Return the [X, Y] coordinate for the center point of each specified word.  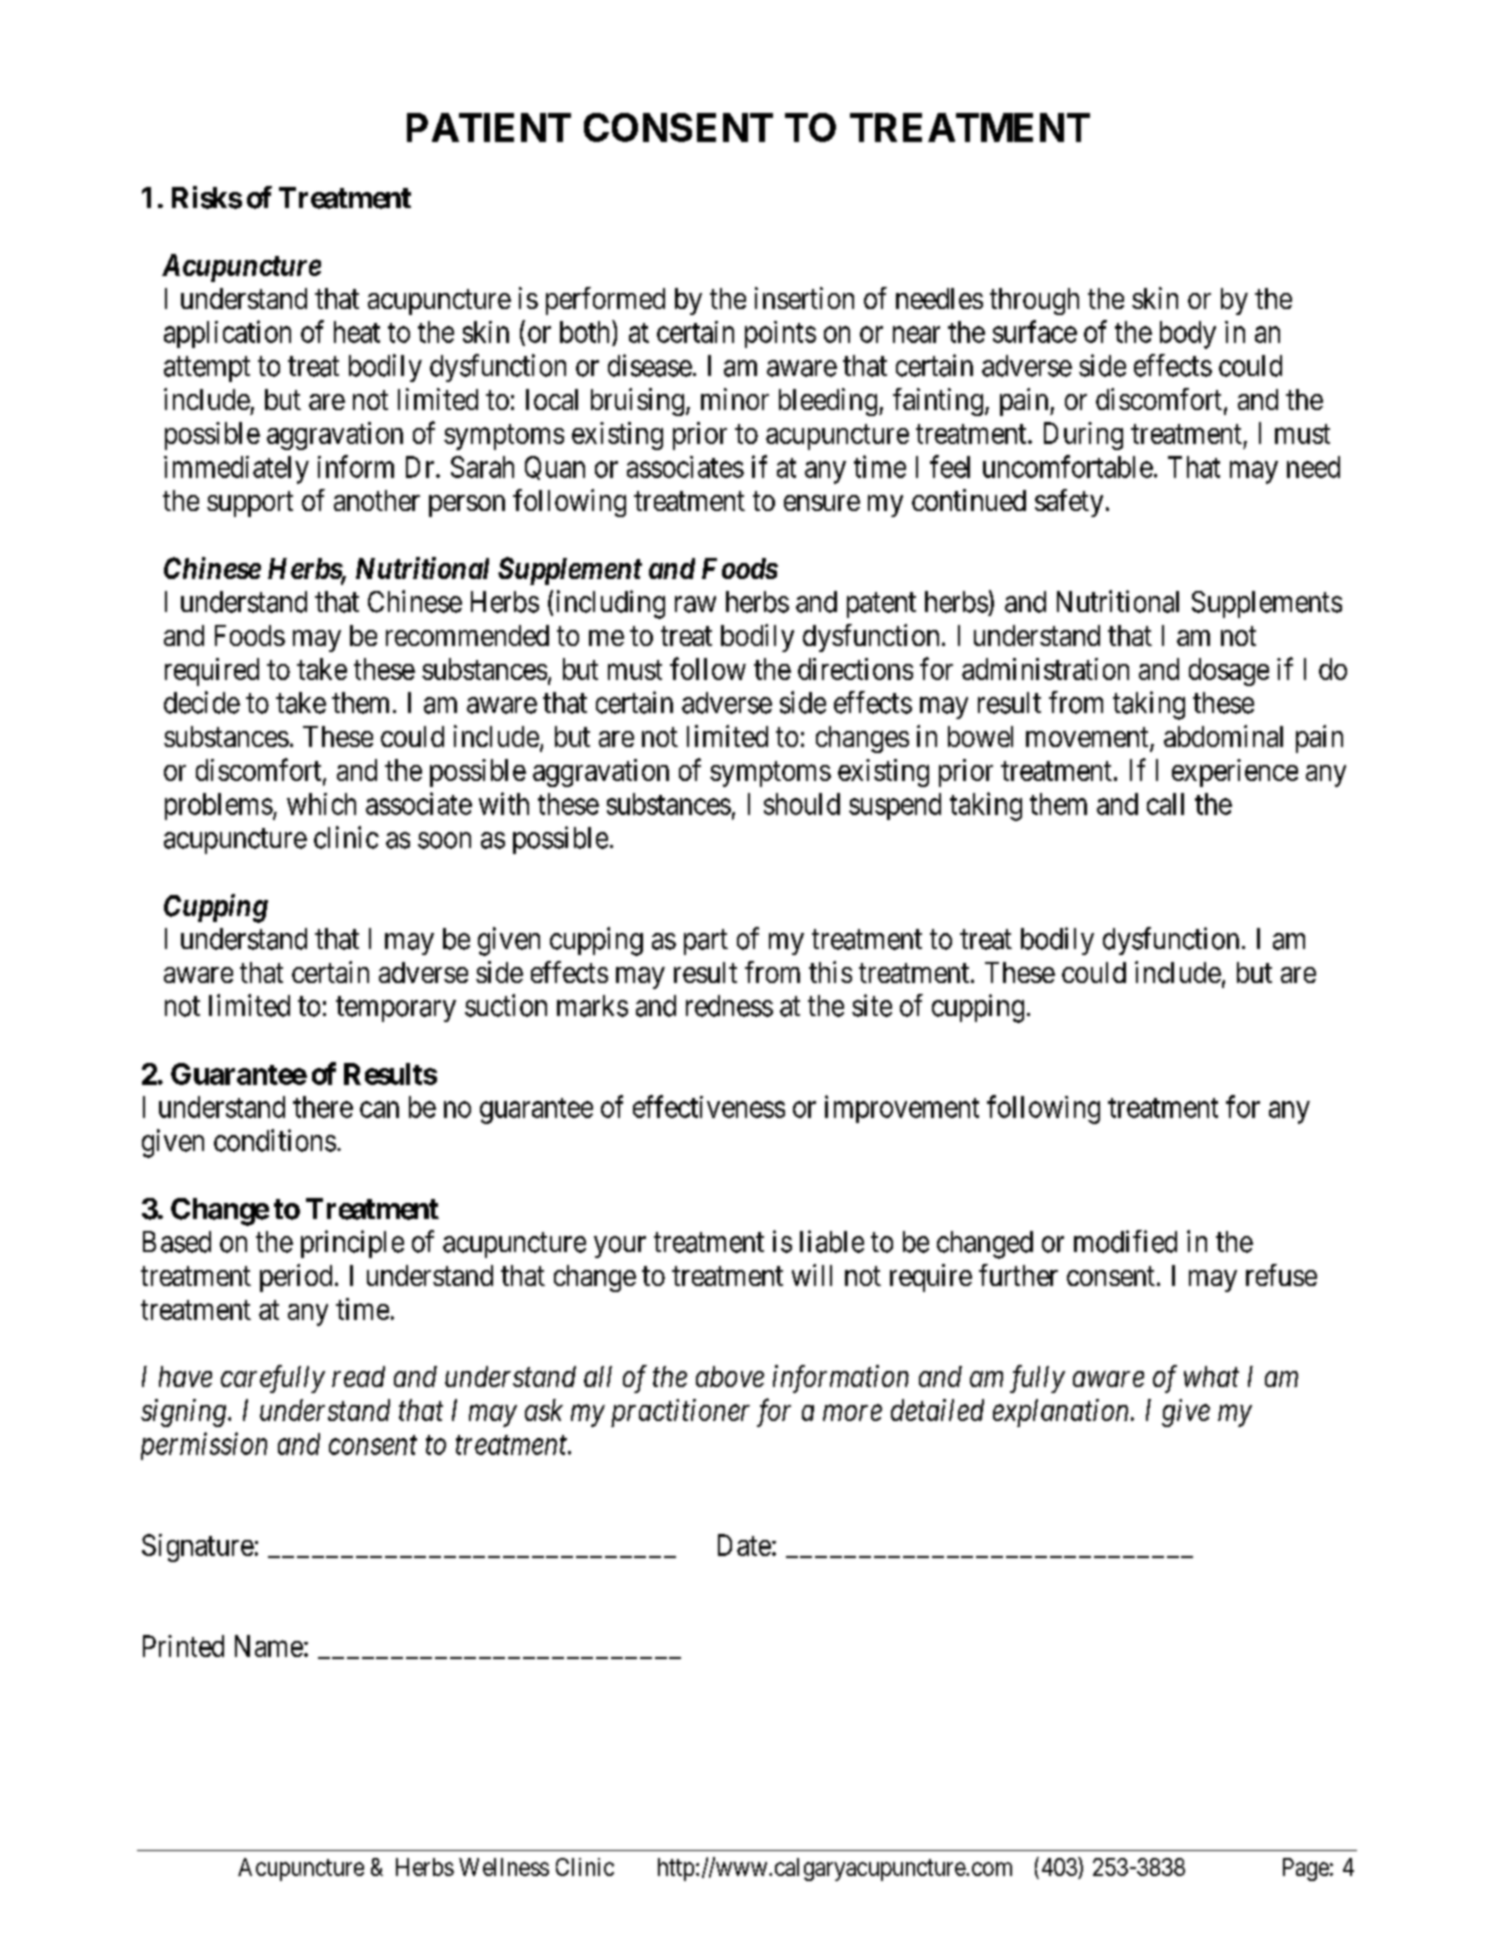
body [1188, 335]
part [706, 942]
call [1165, 804]
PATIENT [489, 127]
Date [744, 1545]
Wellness [504, 1867]
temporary [396, 1009]
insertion [804, 298]
